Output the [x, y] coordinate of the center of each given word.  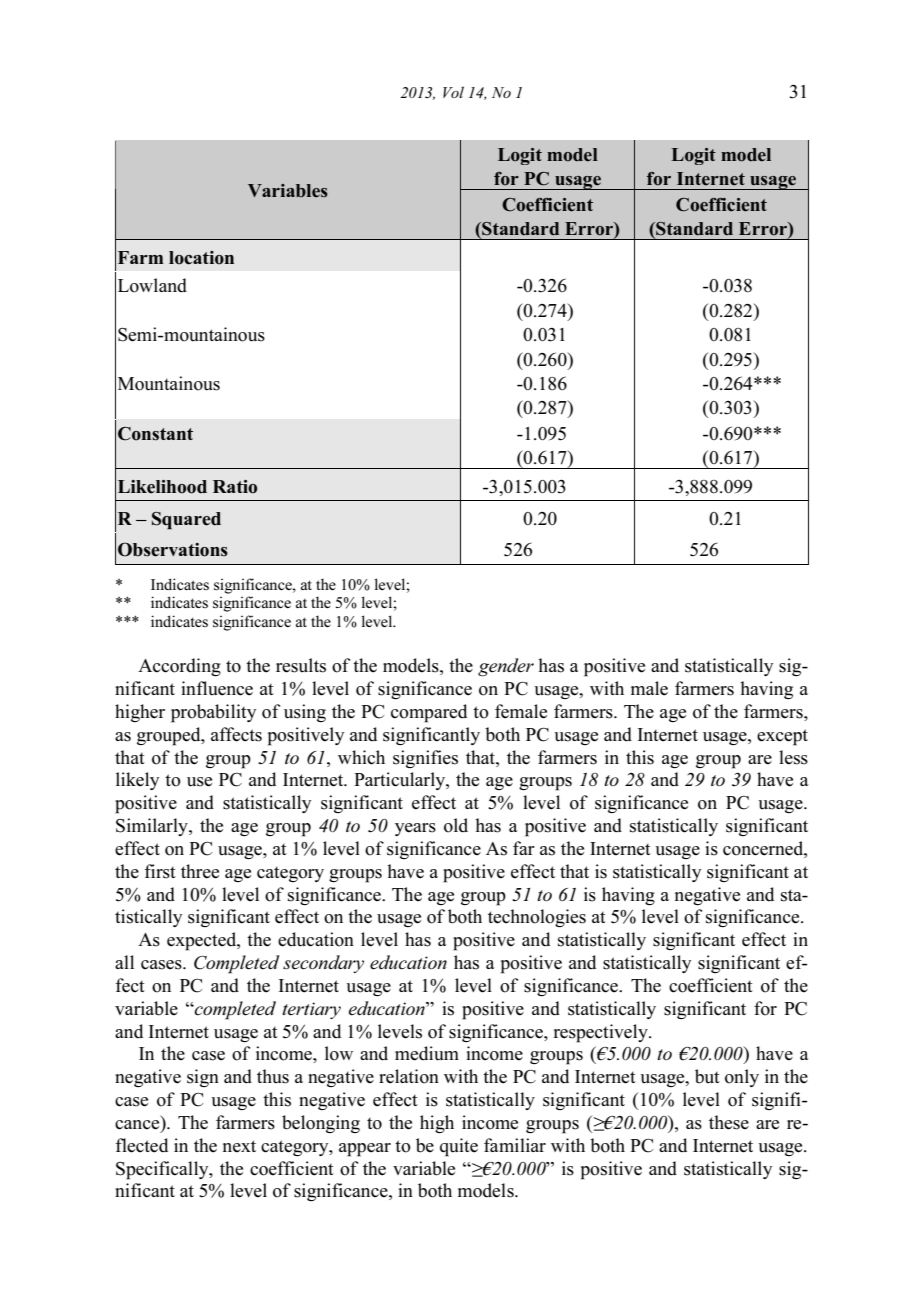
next [239, 1146]
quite [459, 1147]
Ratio [235, 487]
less [793, 757]
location [201, 258]
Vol [453, 92]
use [199, 782]
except [782, 737]
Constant [155, 434]
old [456, 825]
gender [506, 667]
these [729, 1122]
